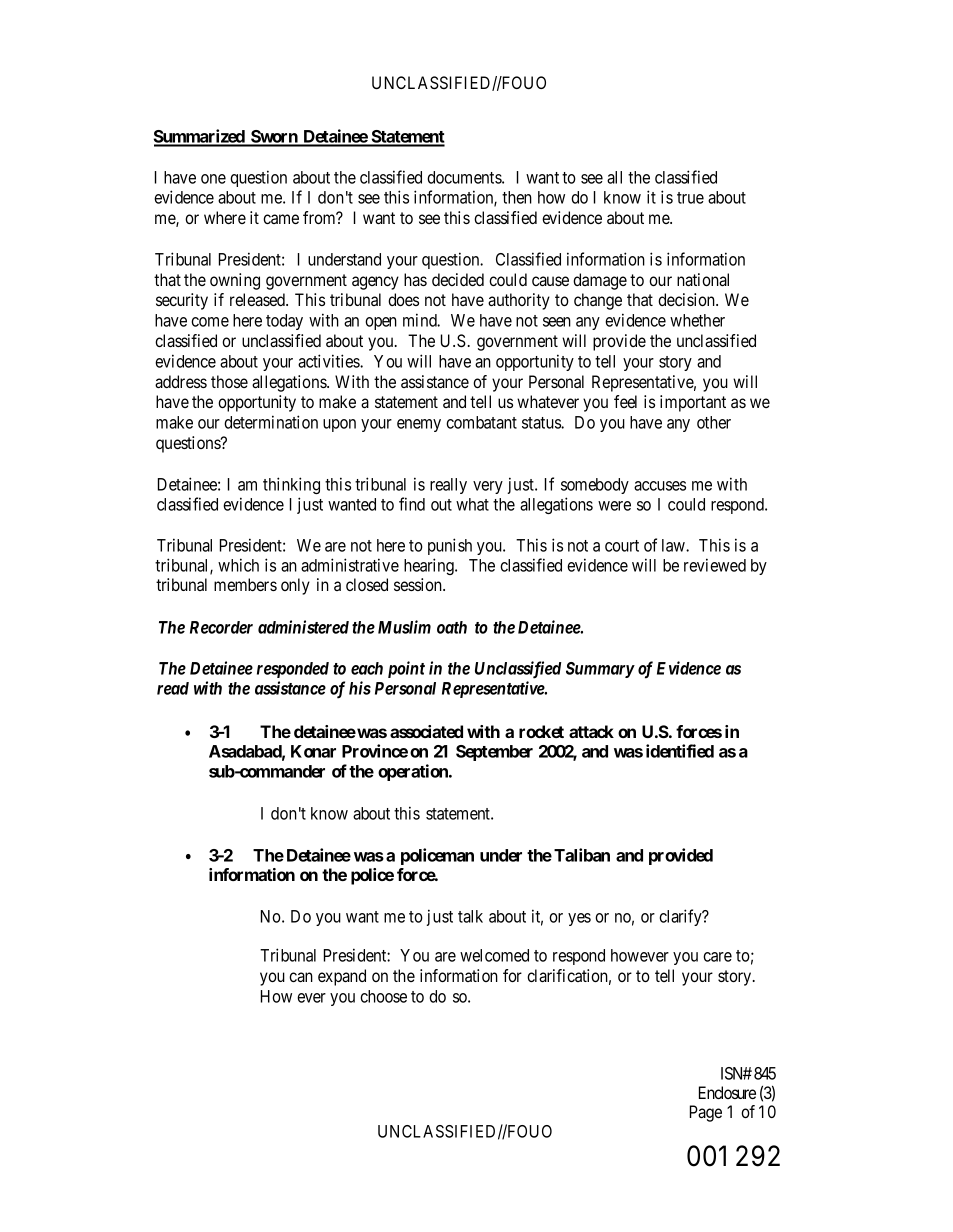 The image size is (953, 1232). Describe the element at coordinates (213, 179) in the screenshot. I see `one` at that location.
